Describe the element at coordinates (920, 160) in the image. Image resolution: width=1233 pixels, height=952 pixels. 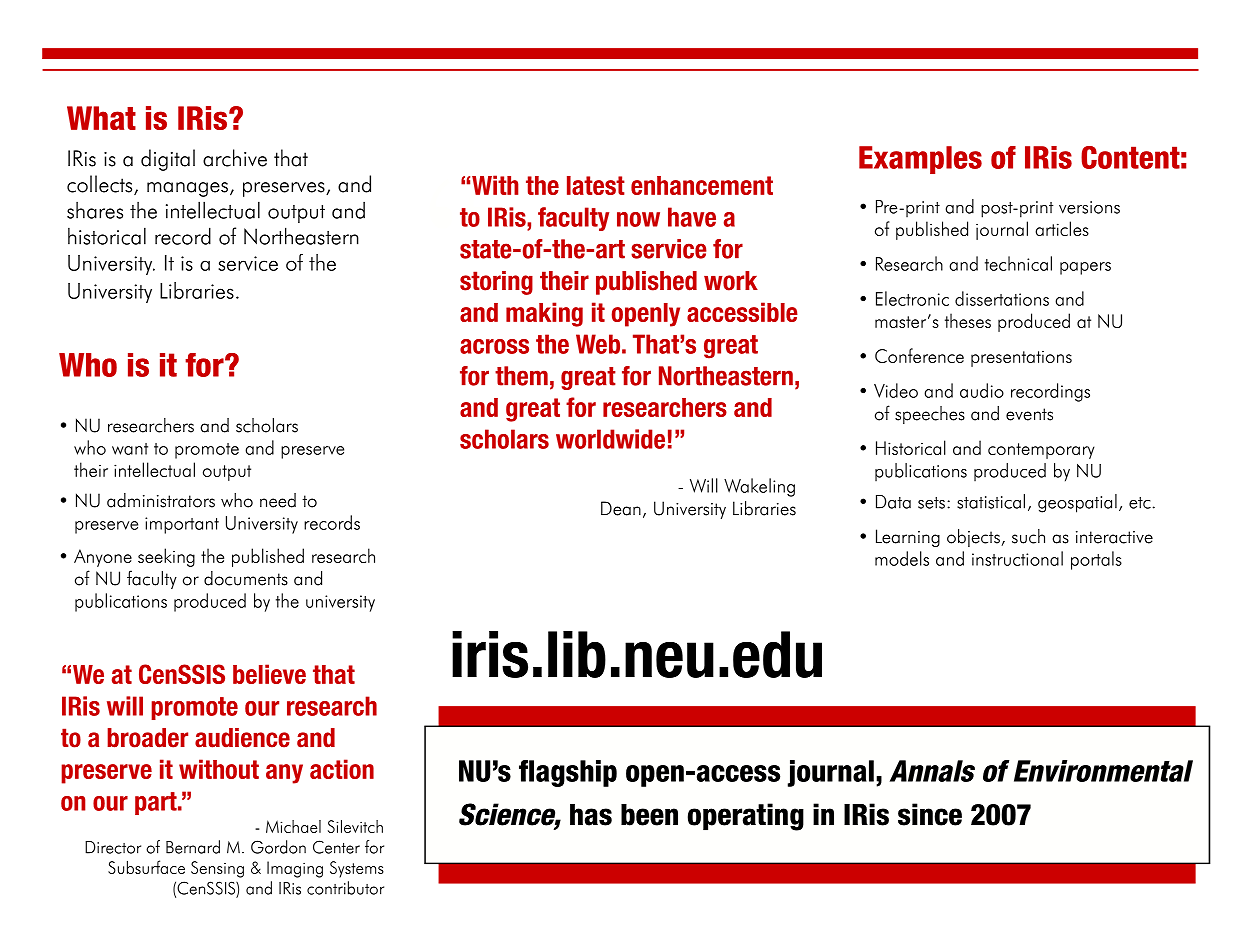
I see `Examples` at that location.
